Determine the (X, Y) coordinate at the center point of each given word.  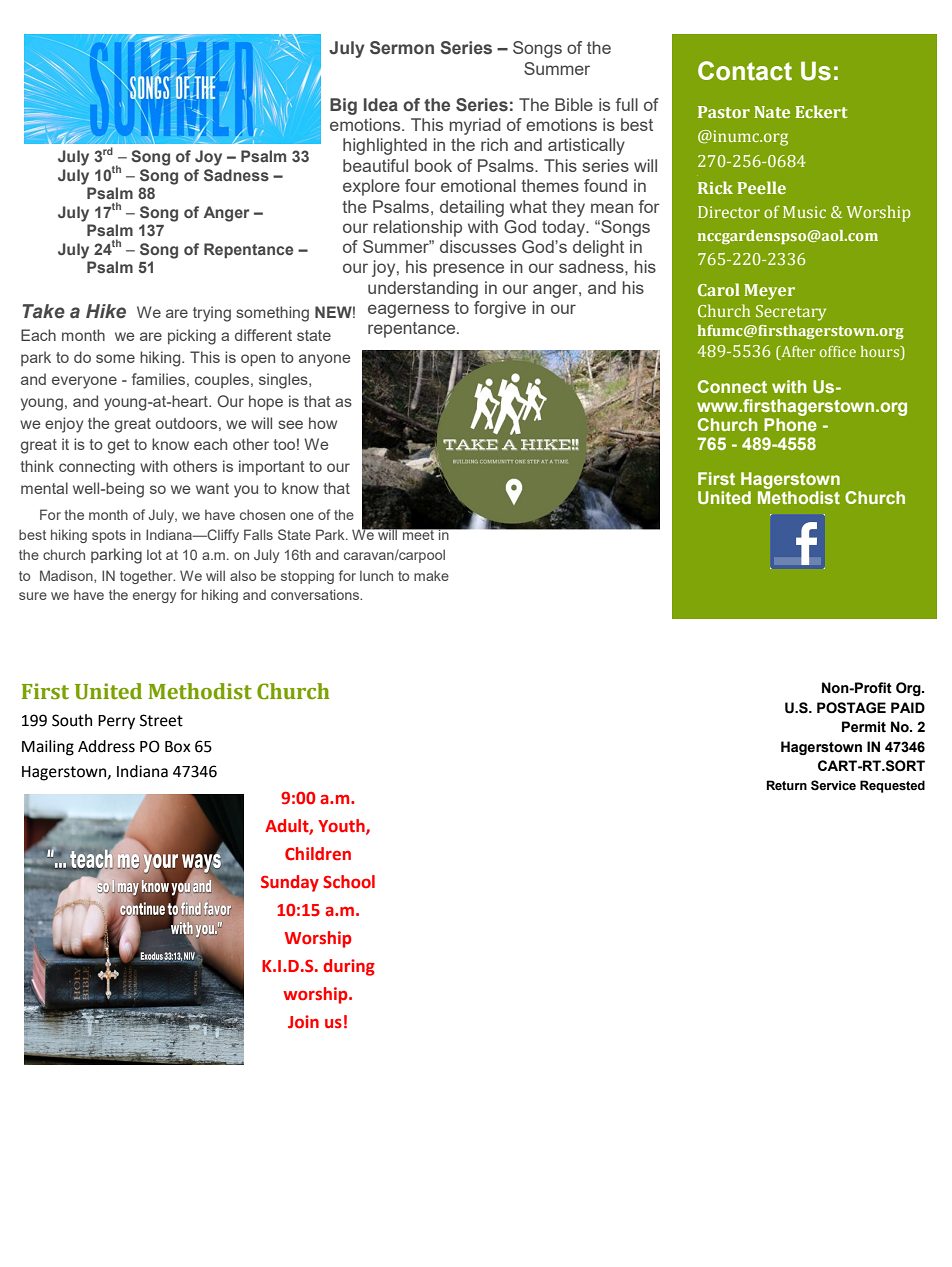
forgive (500, 309)
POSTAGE (851, 708)
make (431, 575)
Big (343, 106)
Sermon (402, 48)
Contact (745, 71)
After (797, 351)
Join (303, 1022)
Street (161, 720)
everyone (84, 382)
